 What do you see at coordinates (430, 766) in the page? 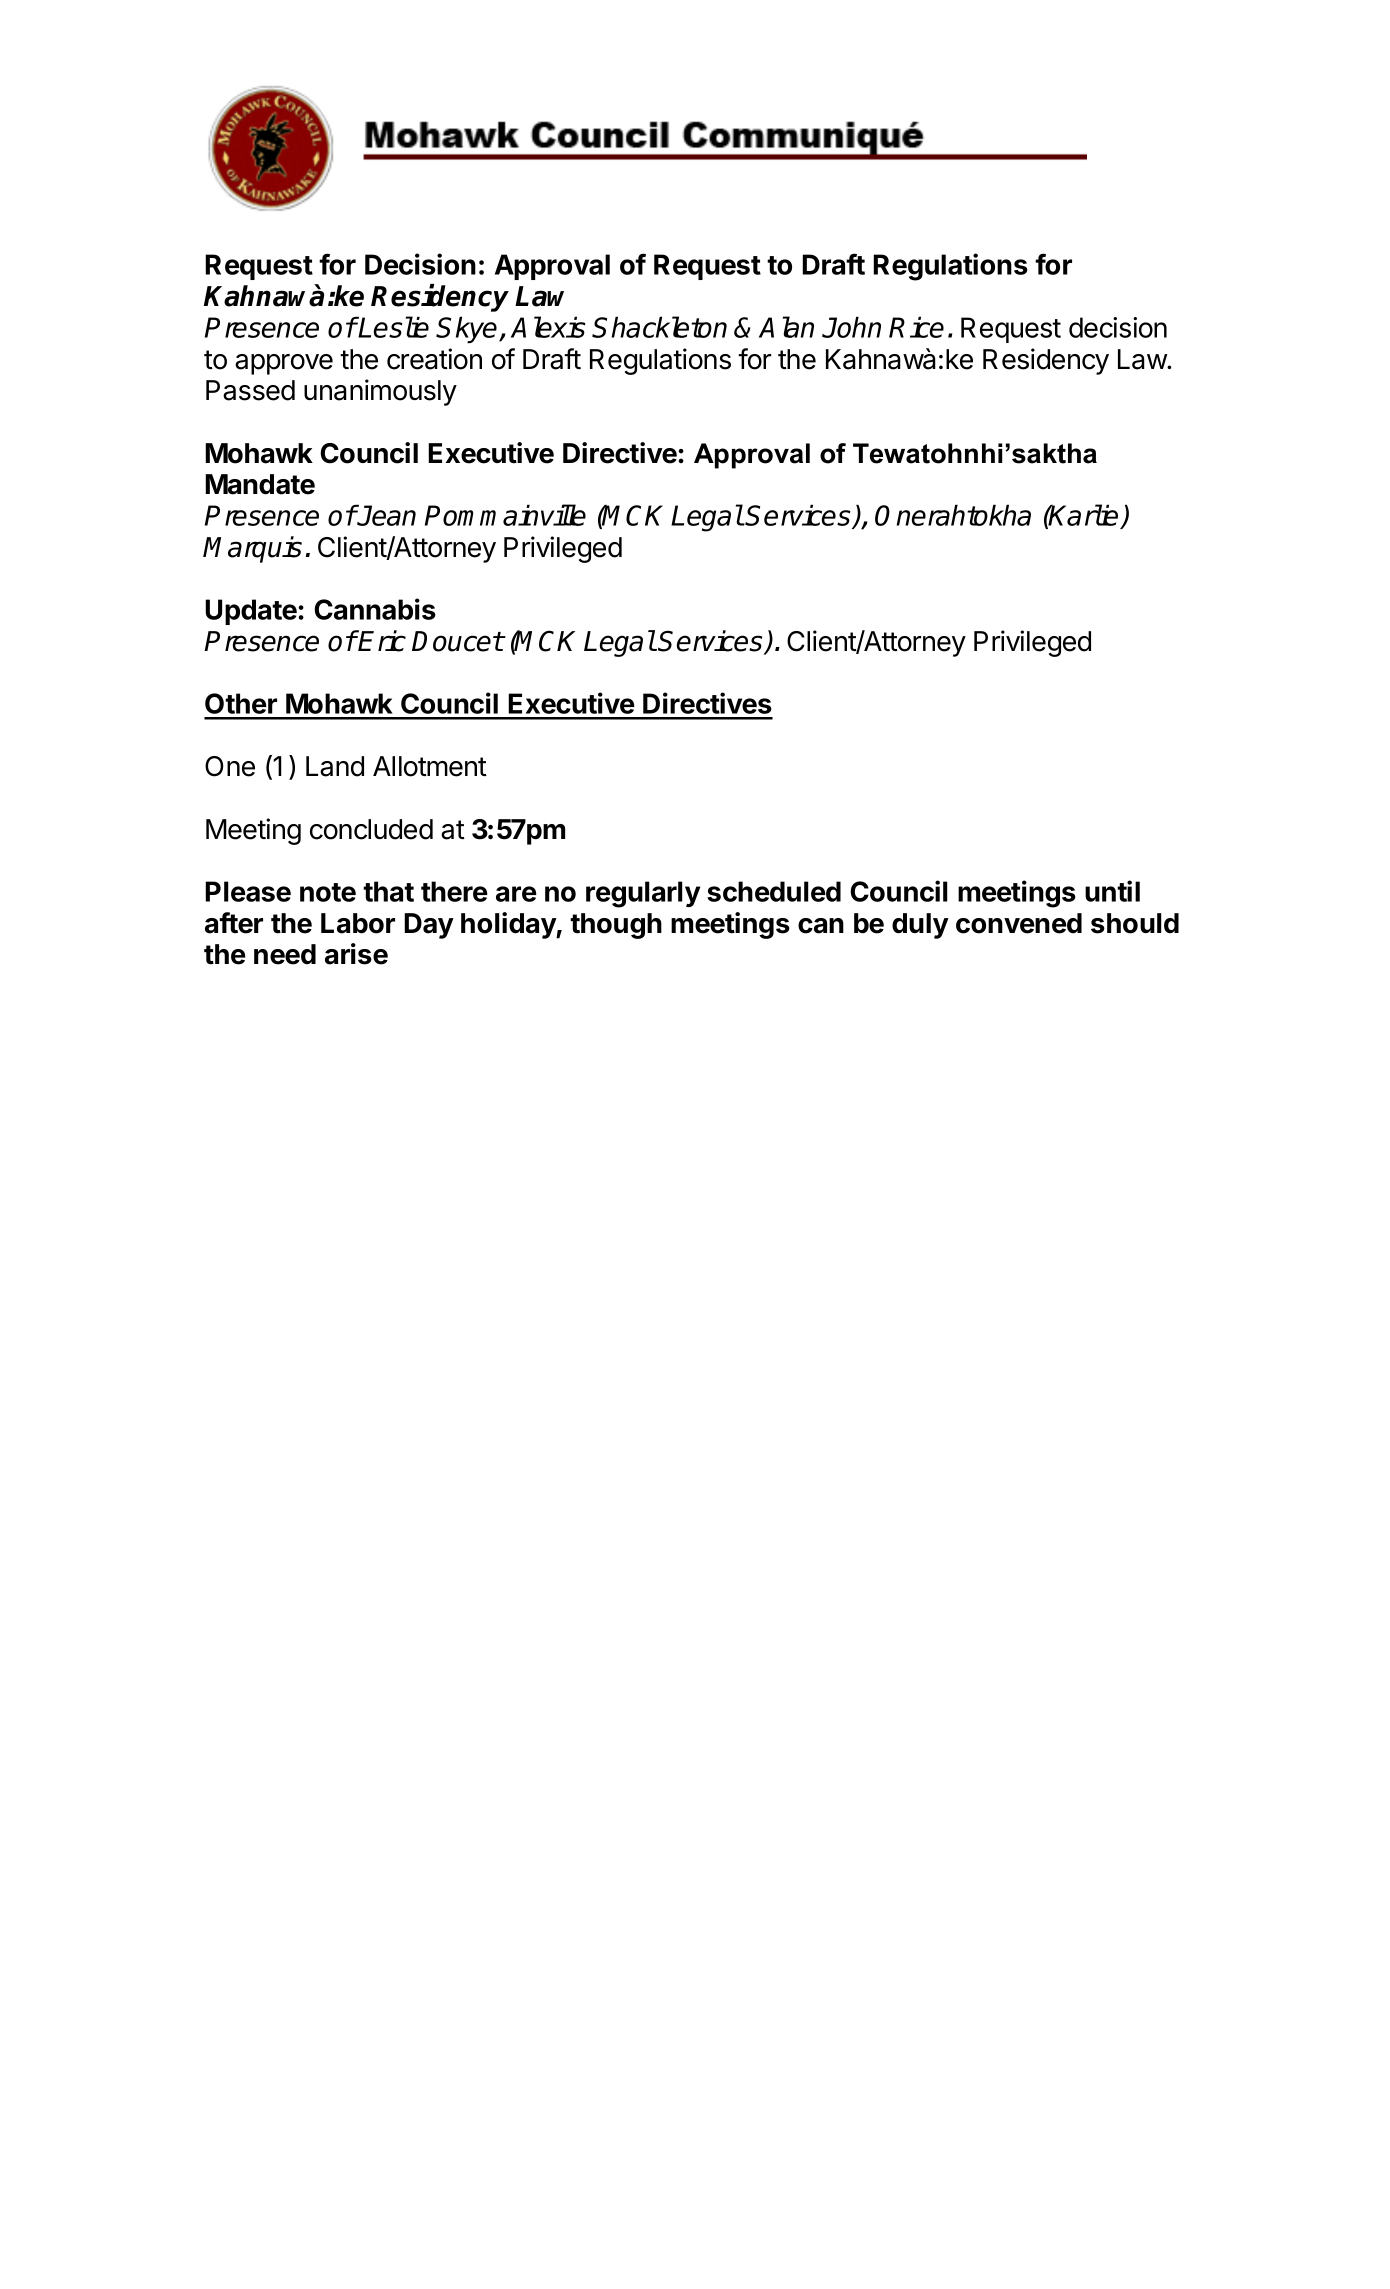
I see `Allotment` at bounding box center [430, 766].
